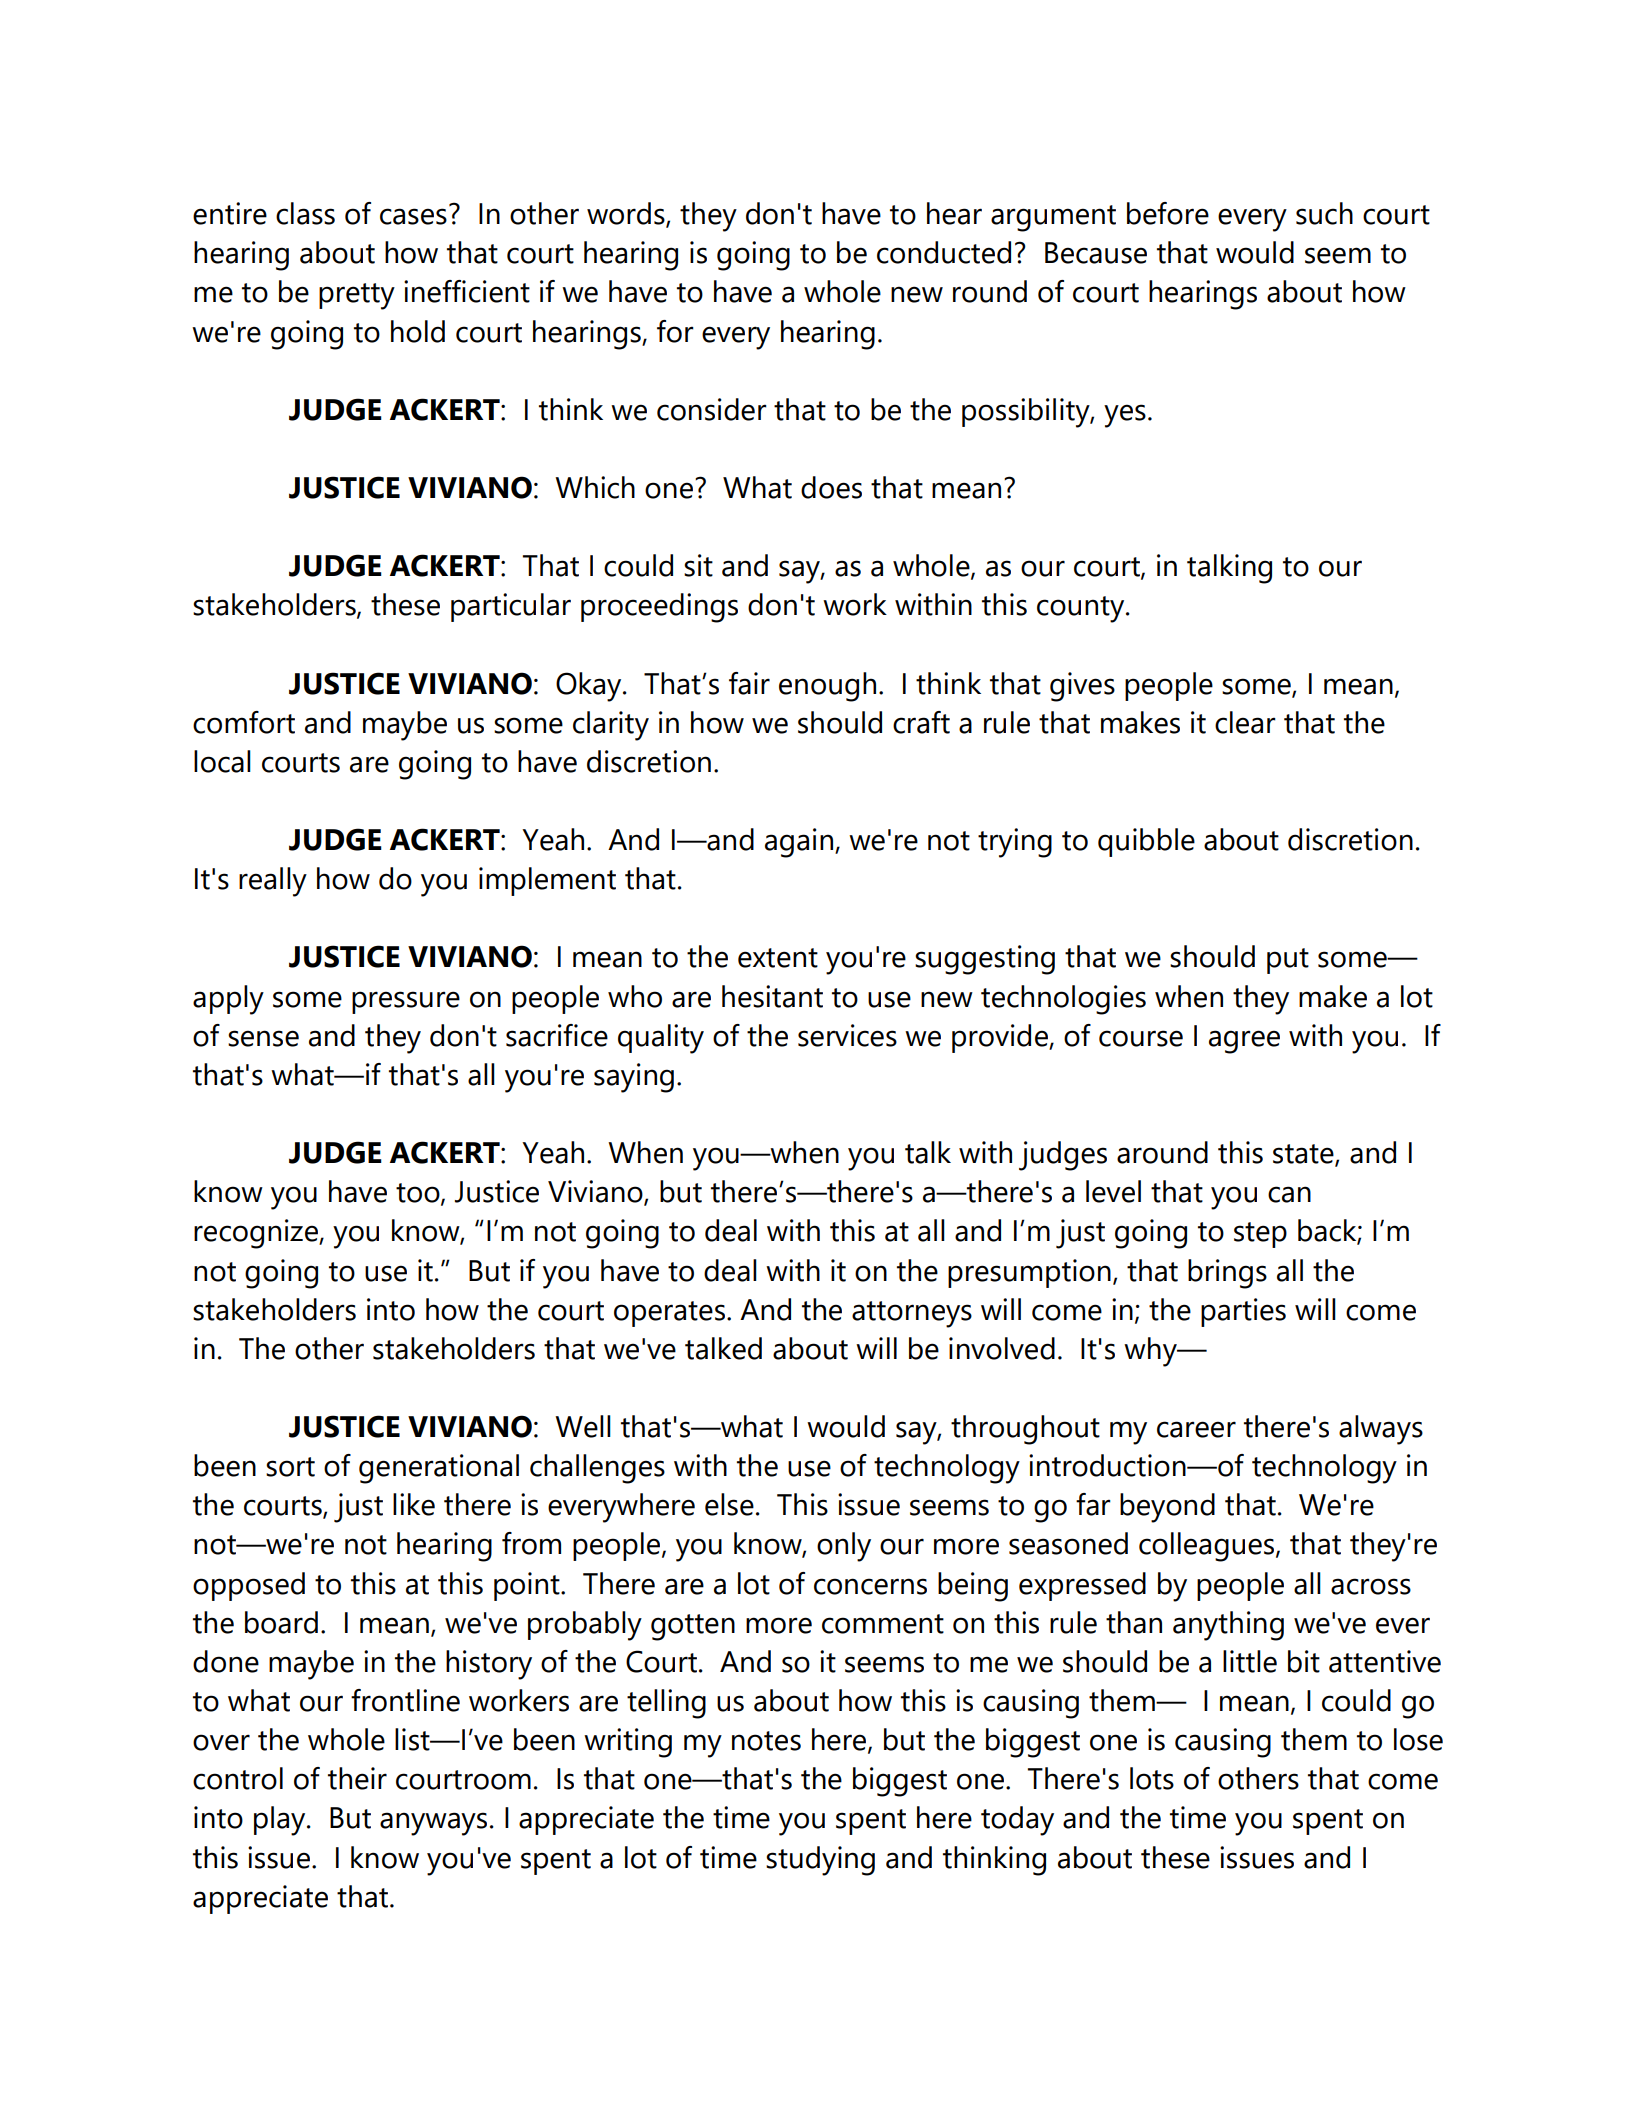 The width and height of the page is (1637, 2118). Describe the element at coordinates (1245, 722) in the page. I see `clear` at that location.
